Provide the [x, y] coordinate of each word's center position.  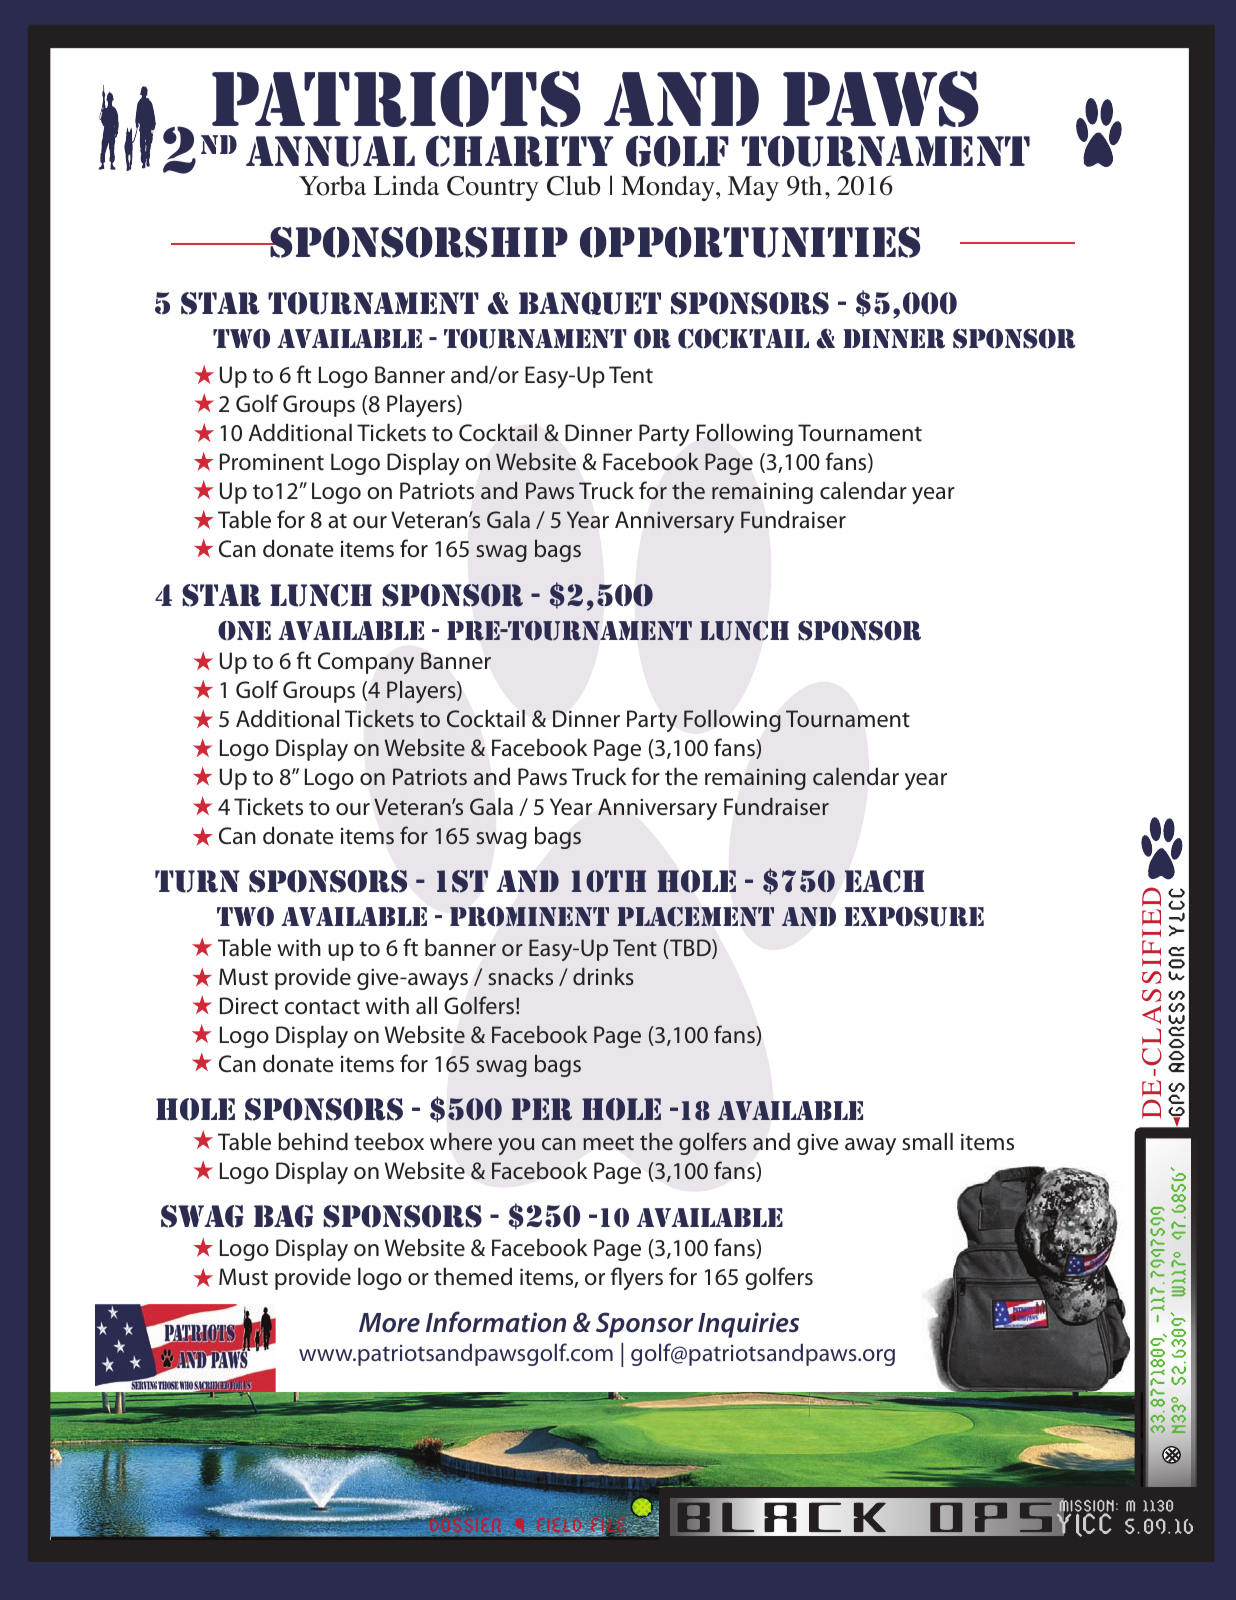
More [389, 1323]
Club [573, 185]
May [753, 188]
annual [330, 151]
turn [197, 881]
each [884, 881]
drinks [603, 976]
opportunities [750, 242]
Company [366, 663]
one [244, 630]
